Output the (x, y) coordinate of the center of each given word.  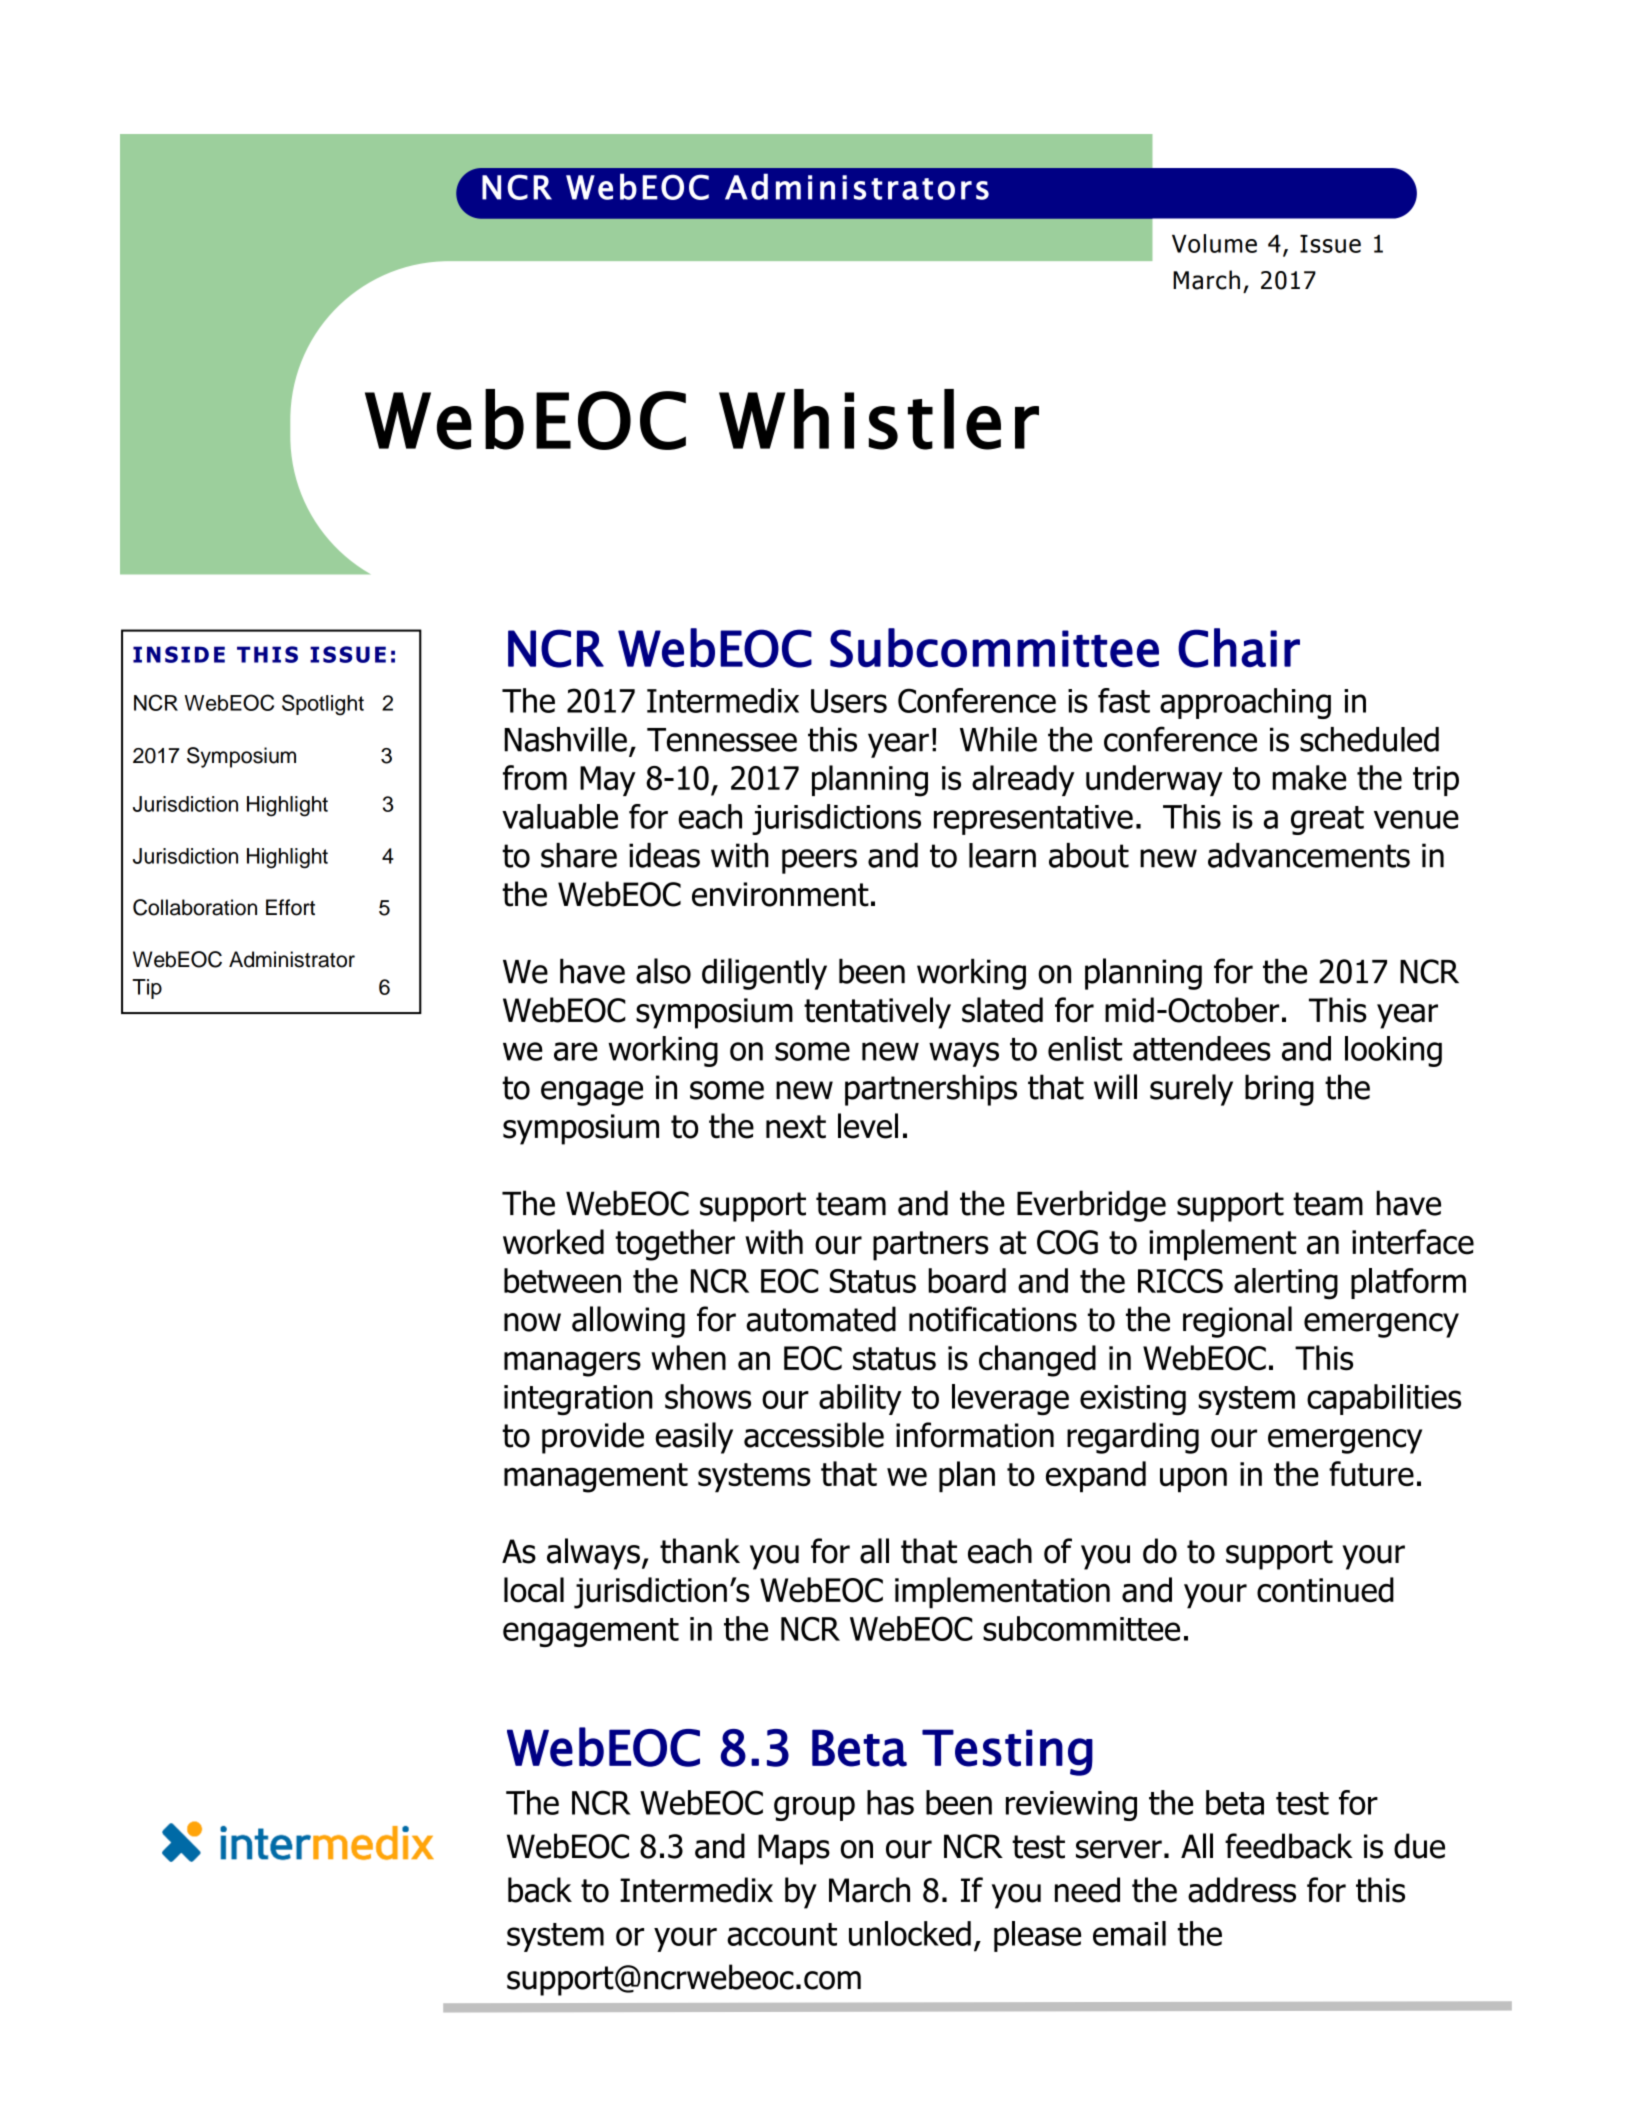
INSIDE (179, 654)
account (782, 1934)
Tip (147, 989)
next (796, 1127)
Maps (794, 1849)
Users (849, 701)
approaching (1245, 703)
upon (1193, 1480)
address (1242, 1890)
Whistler (879, 419)
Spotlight (323, 705)
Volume (1214, 243)
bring (1279, 1090)
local (534, 1590)
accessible (814, 1435)
